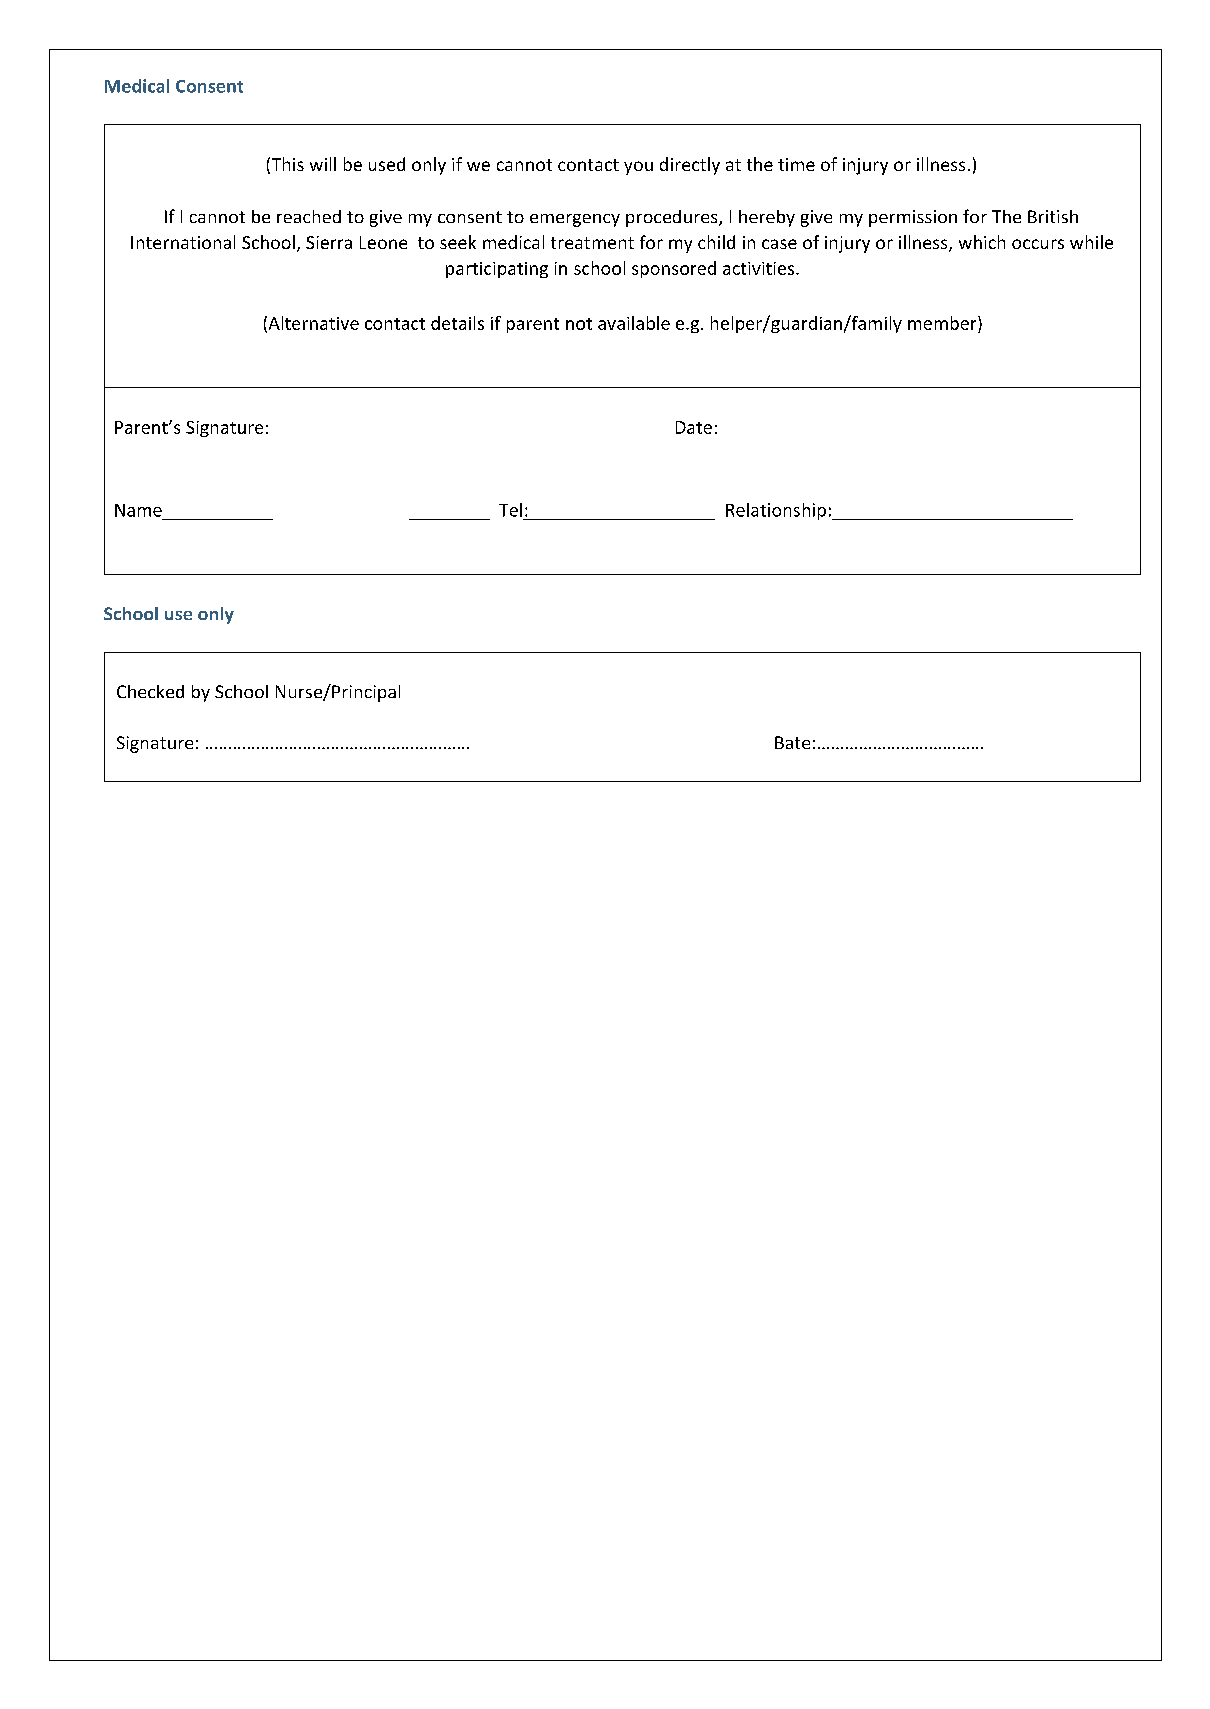  What do you see at coordinates (634, 323) in the screenshot?
I see `available` at bounding box center [634, 323].
